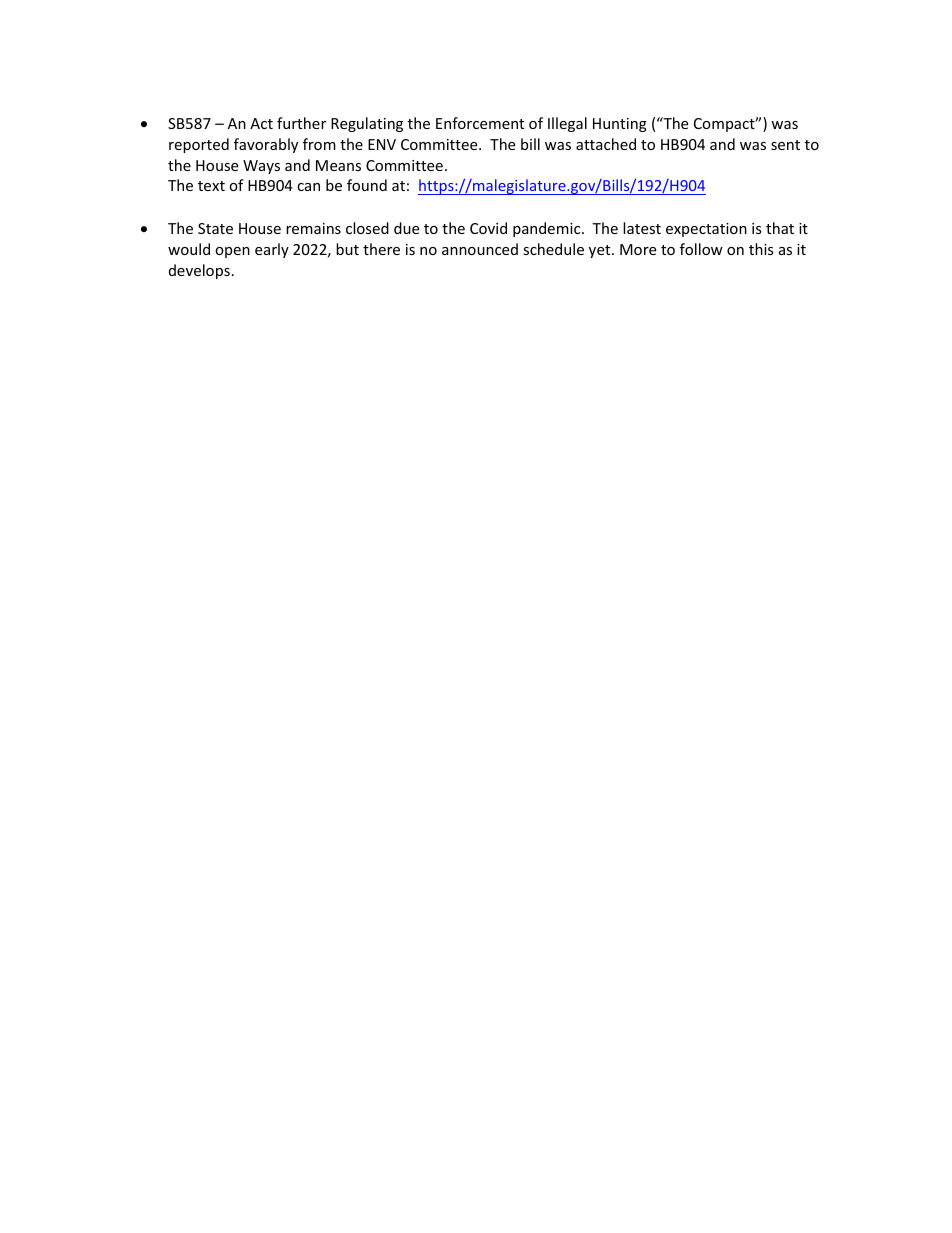  Describe the element at coordinates (199, 271) in the screenshot. I see `develops` at that location.
